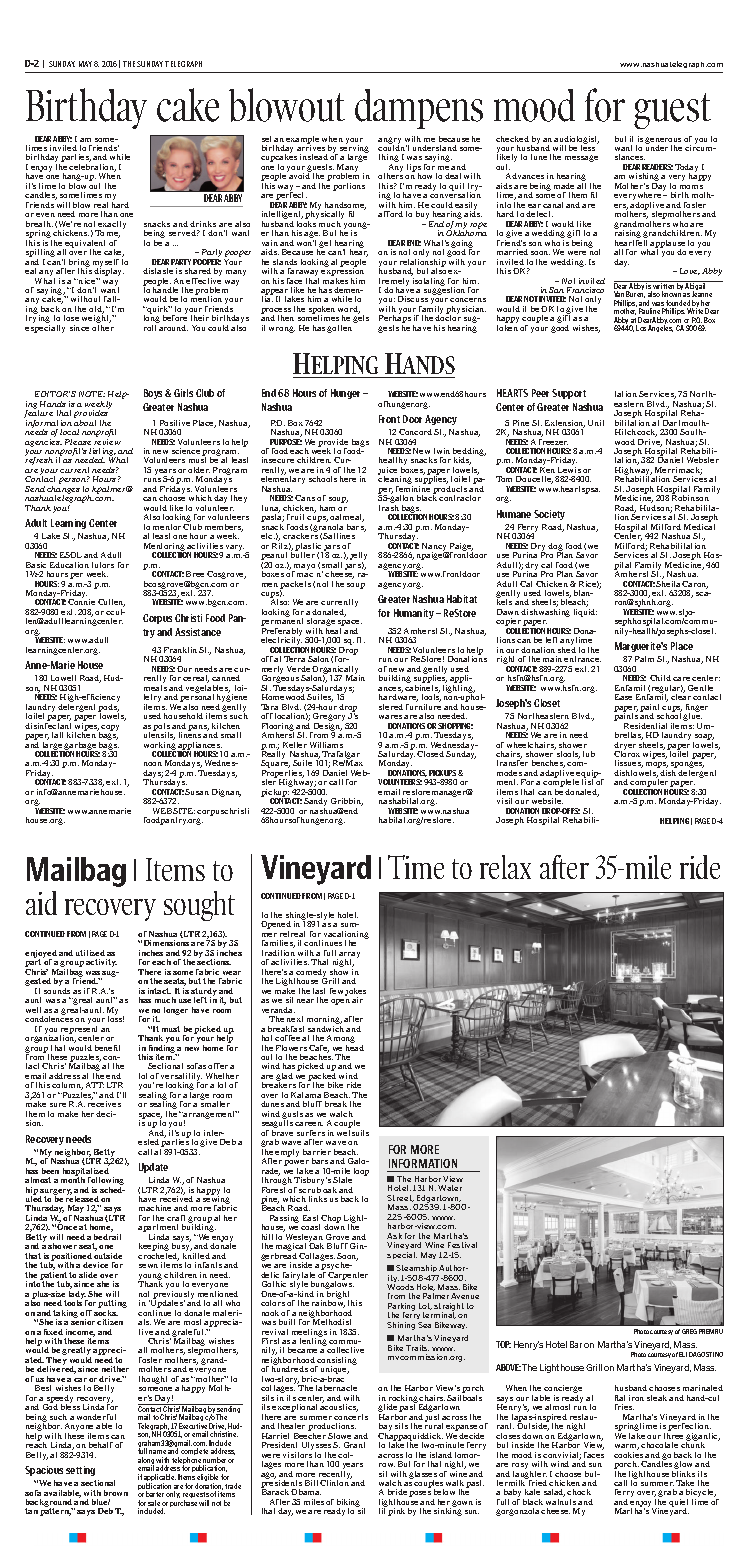  I want to click on READERS, so click(657, 167).
